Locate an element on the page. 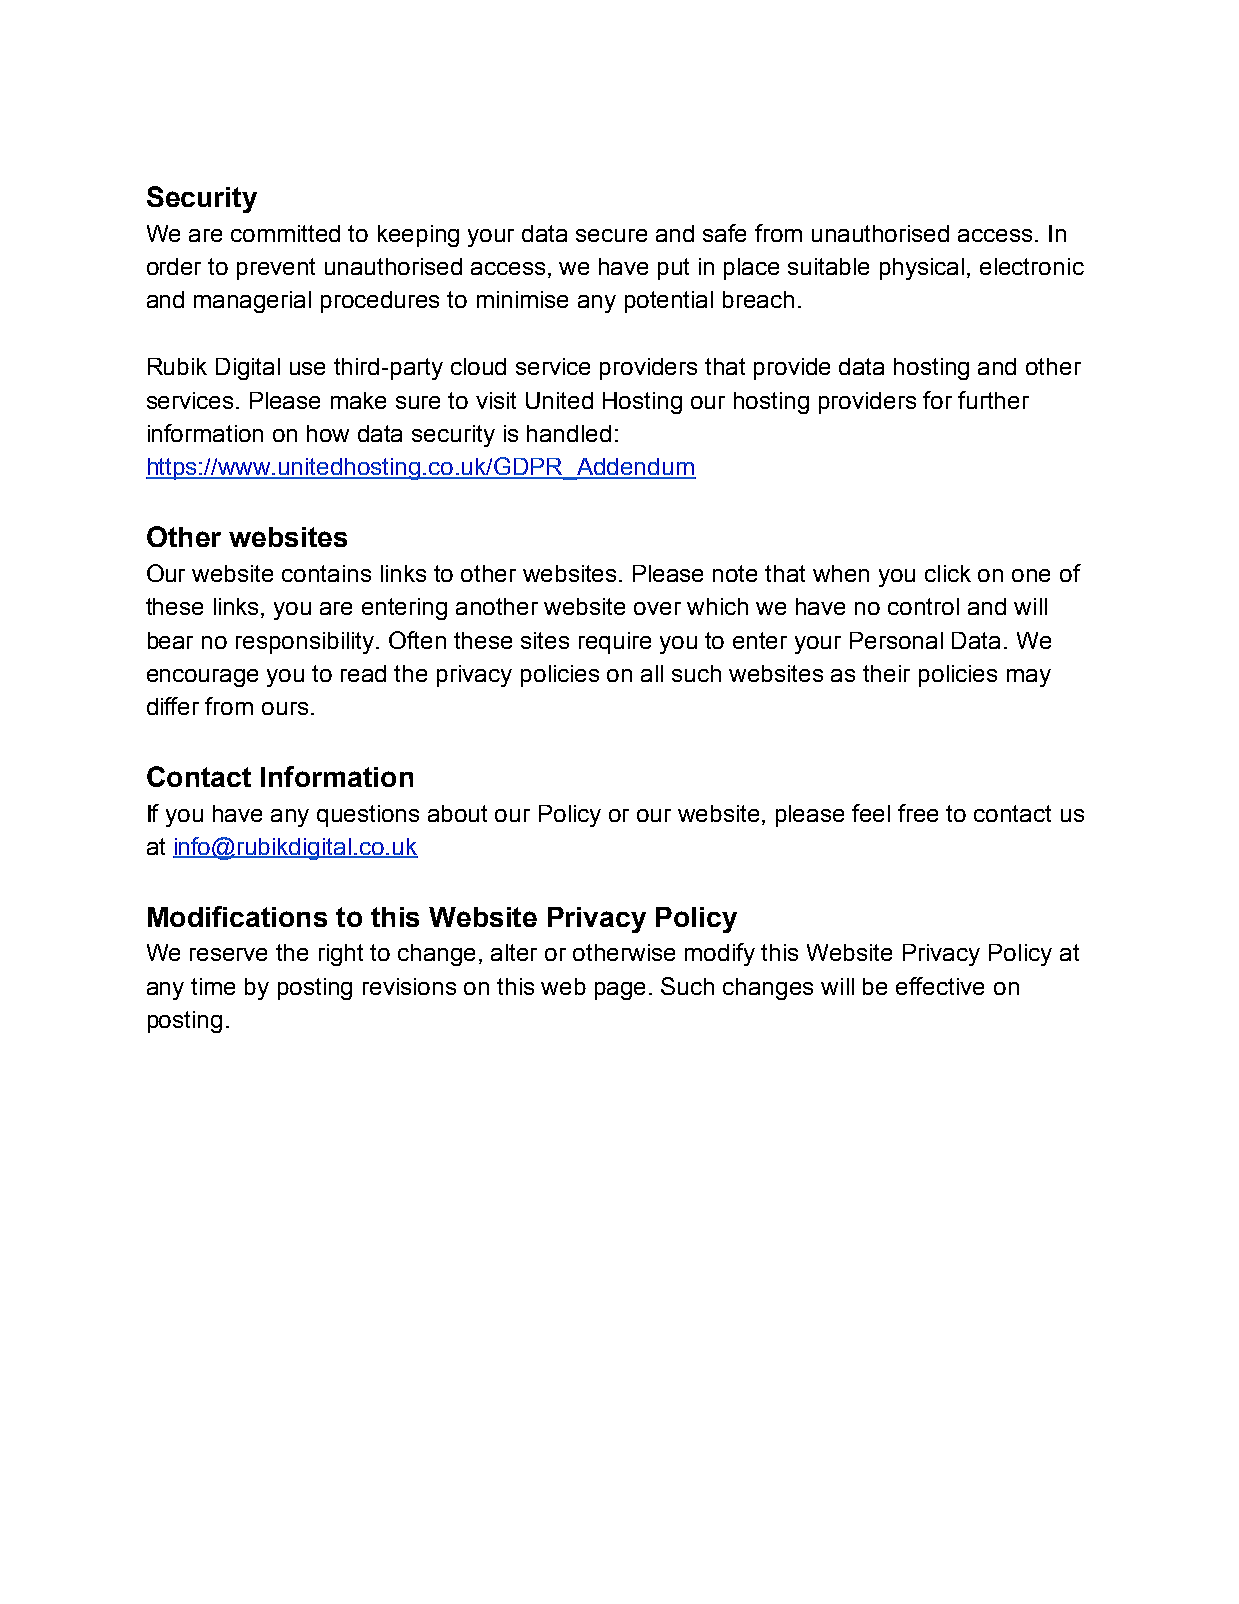 Image resolution: width=1239 pixels, height=1604 pixels. page is located at coordinates (620, 991).
